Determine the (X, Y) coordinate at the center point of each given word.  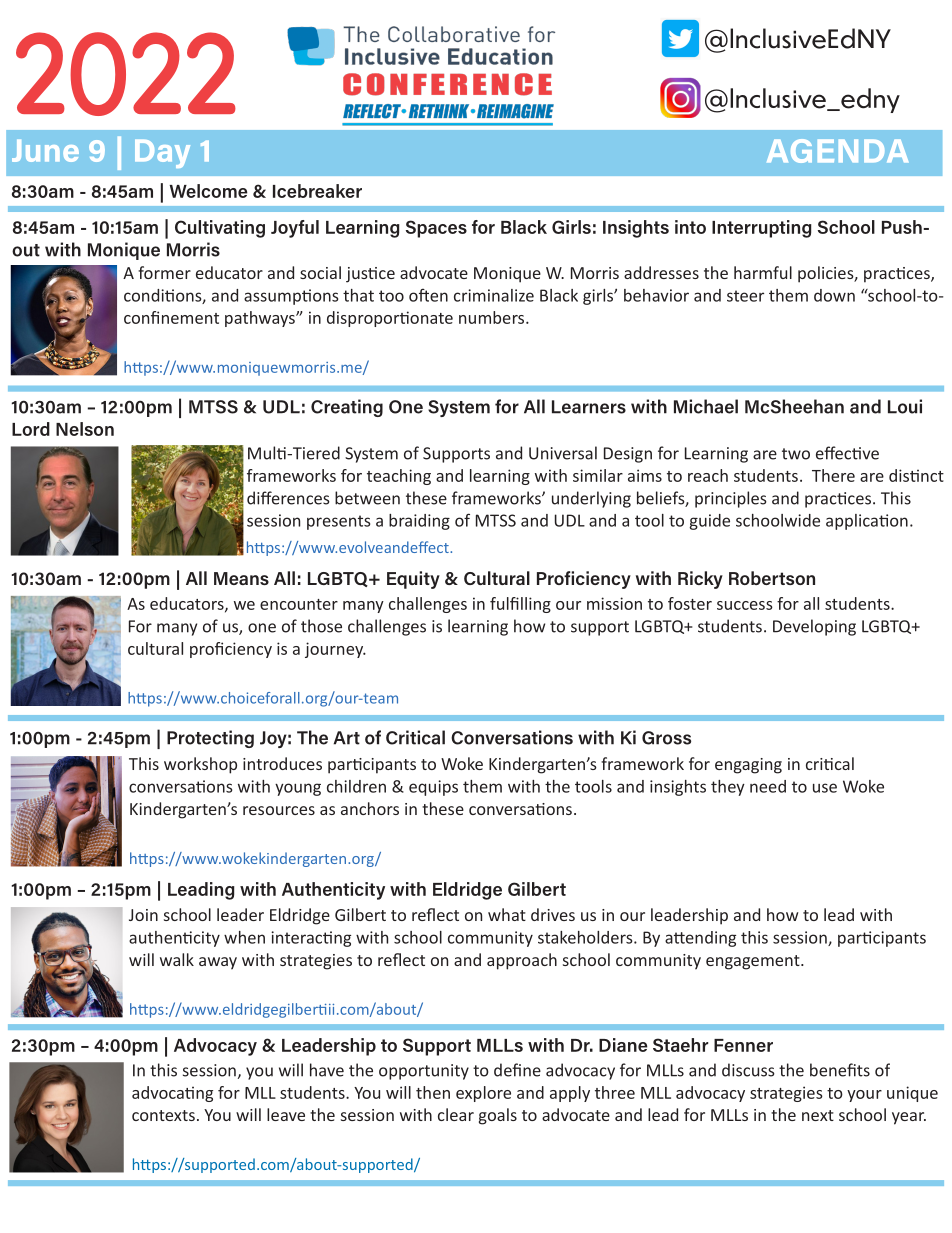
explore (483, 1094)
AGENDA (837, 151)
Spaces (436, 229)
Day (162, 154)
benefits (840, 1070)
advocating (172, 1094)
